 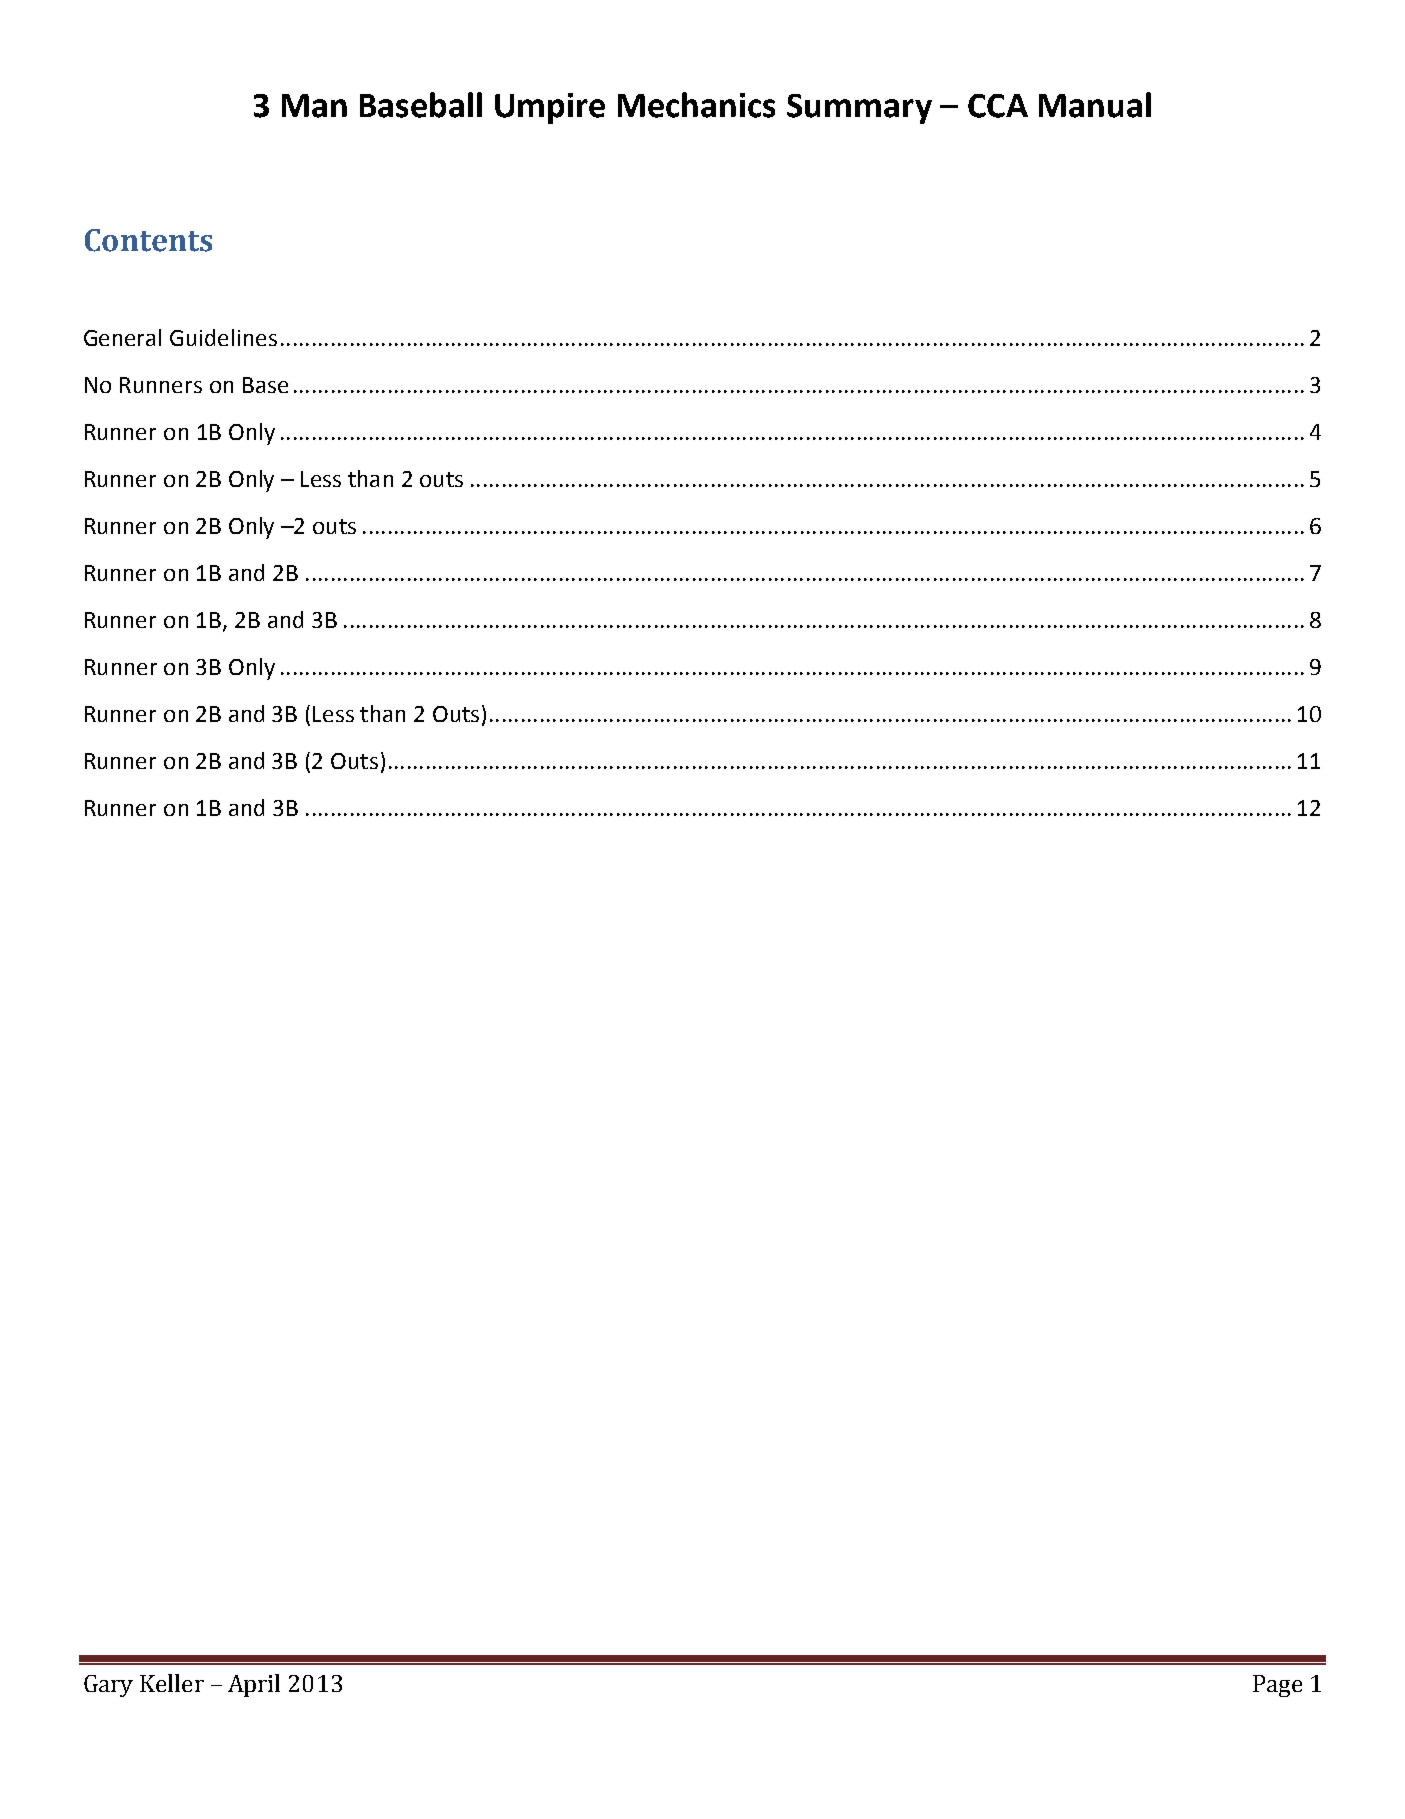 What do you see at coordinates (550, 108) in the document?
I see `Umpire` at bounding box center [550, 108].
